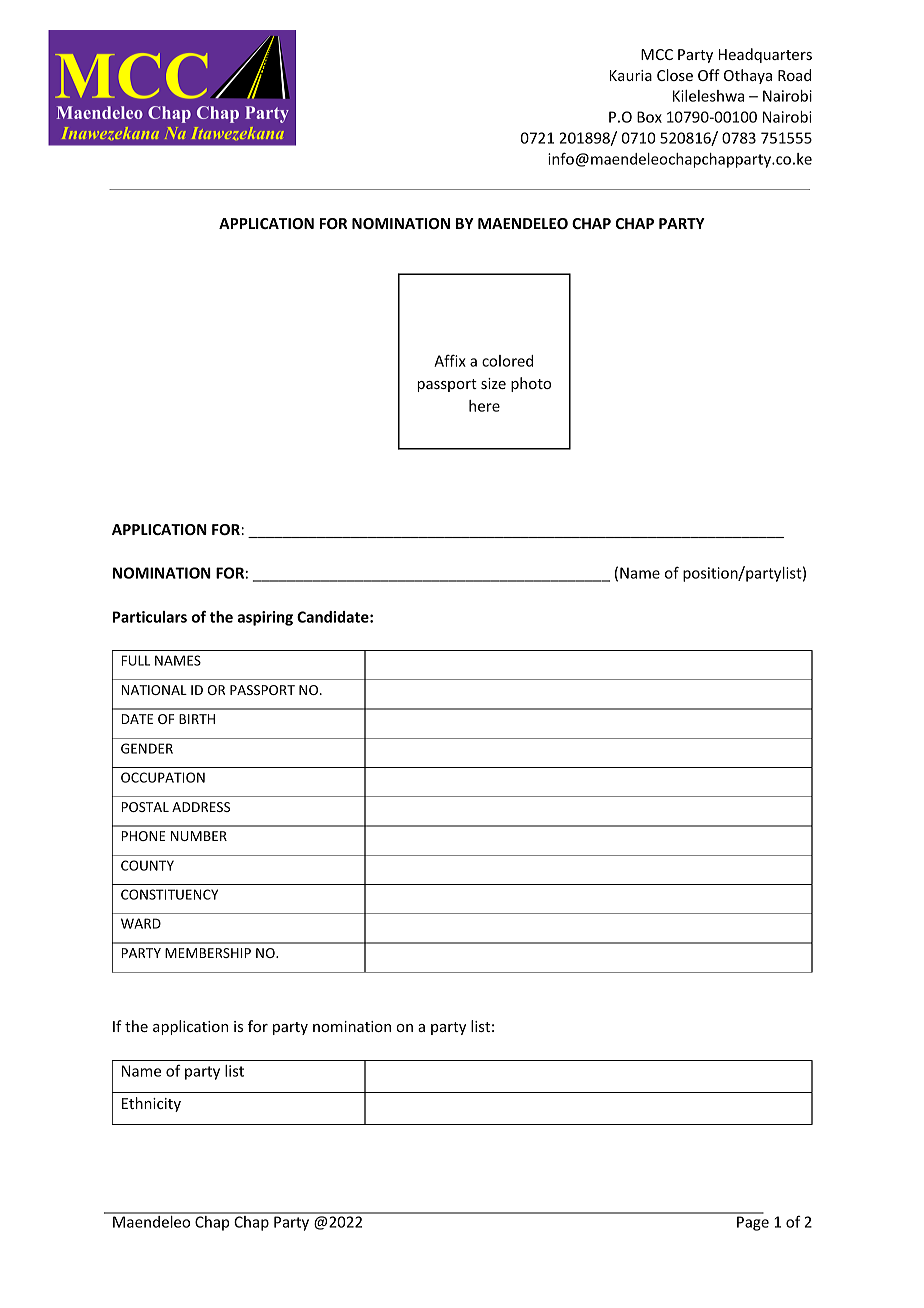  I want to click on aspiring, so click(265, 618).
